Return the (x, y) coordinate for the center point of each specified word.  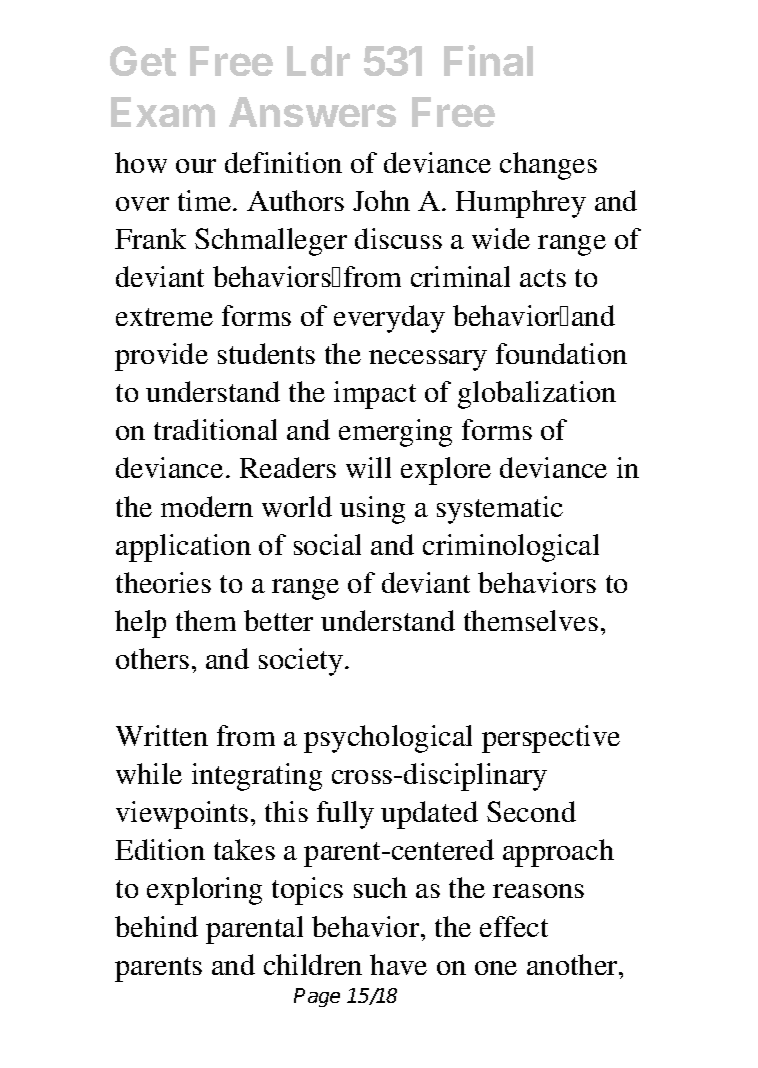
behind (156, 926)
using (372, 510)
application (183, 548)
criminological (511, 548)
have (398, 964)
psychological (388, 739)
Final (488, 60)
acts (543, 278)
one (496, 968)
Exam (163, 112)
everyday (389, 319)
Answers (312, 112)
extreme (164, 317)
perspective (551, 739)
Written (162, 735)
